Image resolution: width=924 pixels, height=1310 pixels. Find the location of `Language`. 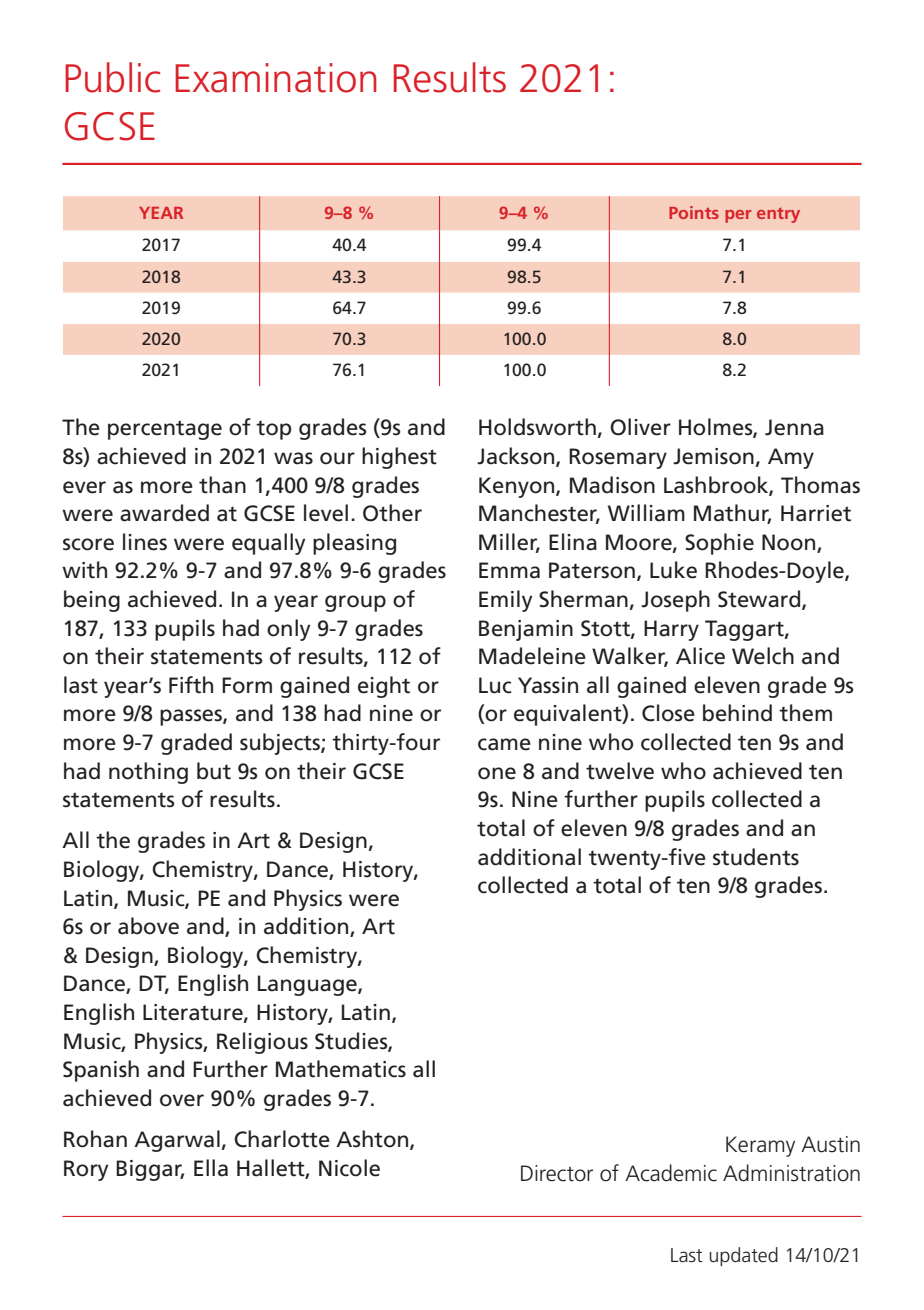

Language is located at coordinates (308, 985).
